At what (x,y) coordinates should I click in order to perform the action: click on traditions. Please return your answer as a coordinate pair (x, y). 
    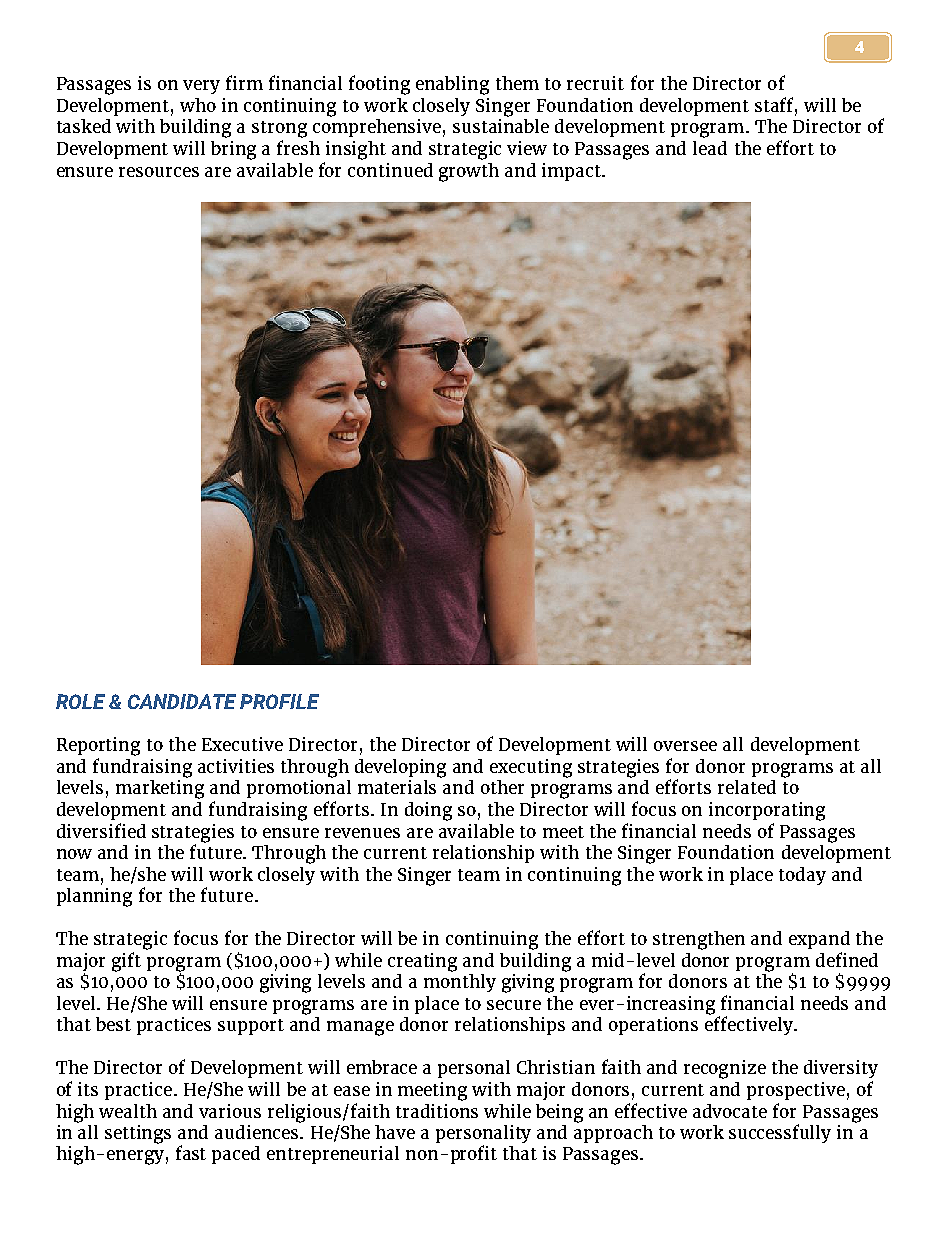
    Looking at the image, I should click on (437, 1111).
